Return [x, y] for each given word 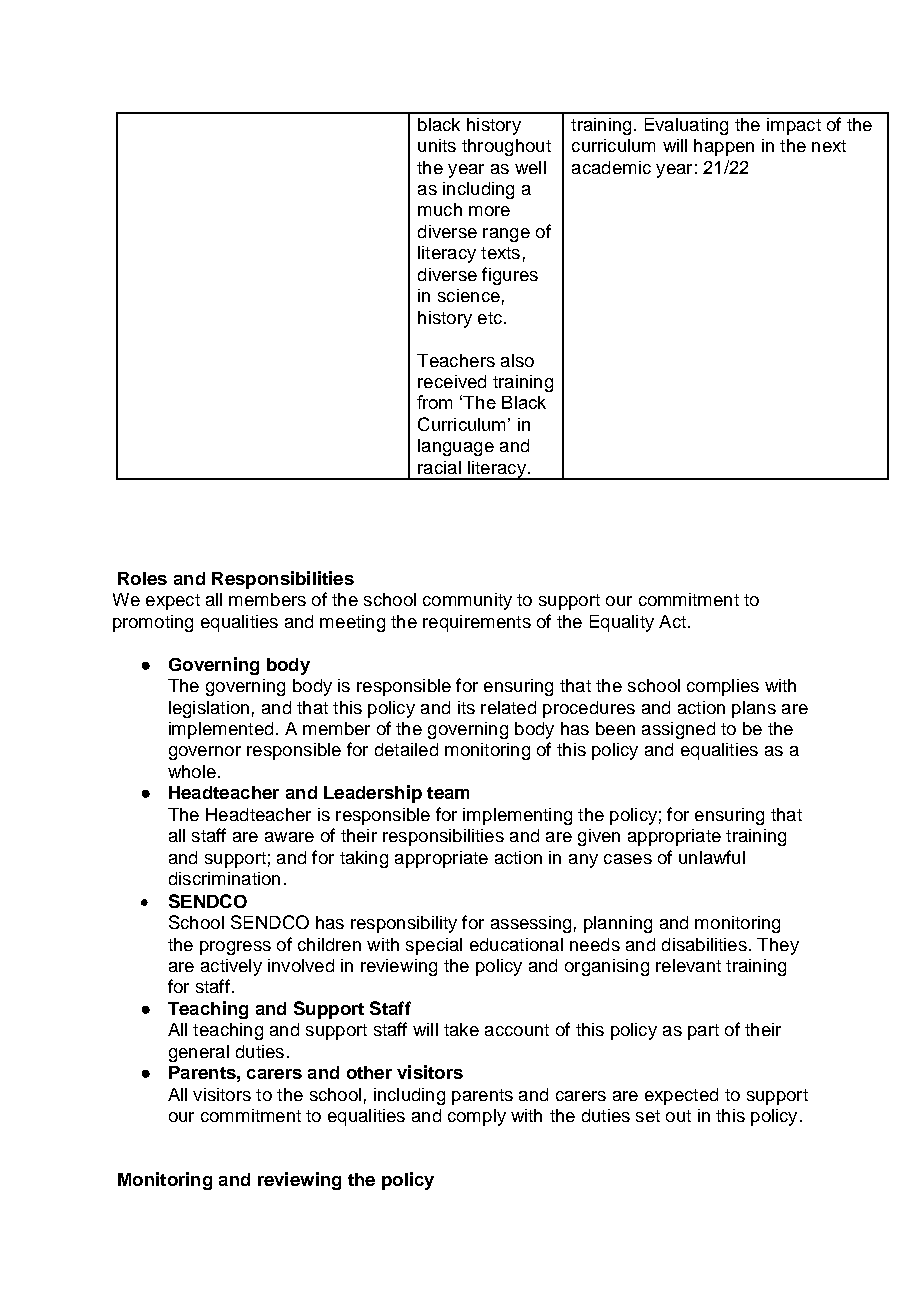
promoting [153, 623]
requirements [477, 623]
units [437, 145]
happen [724, 147]
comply [477, 1117]
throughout [506, 147]
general [199, 1053]
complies [723, 687]
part [703, 1032]
